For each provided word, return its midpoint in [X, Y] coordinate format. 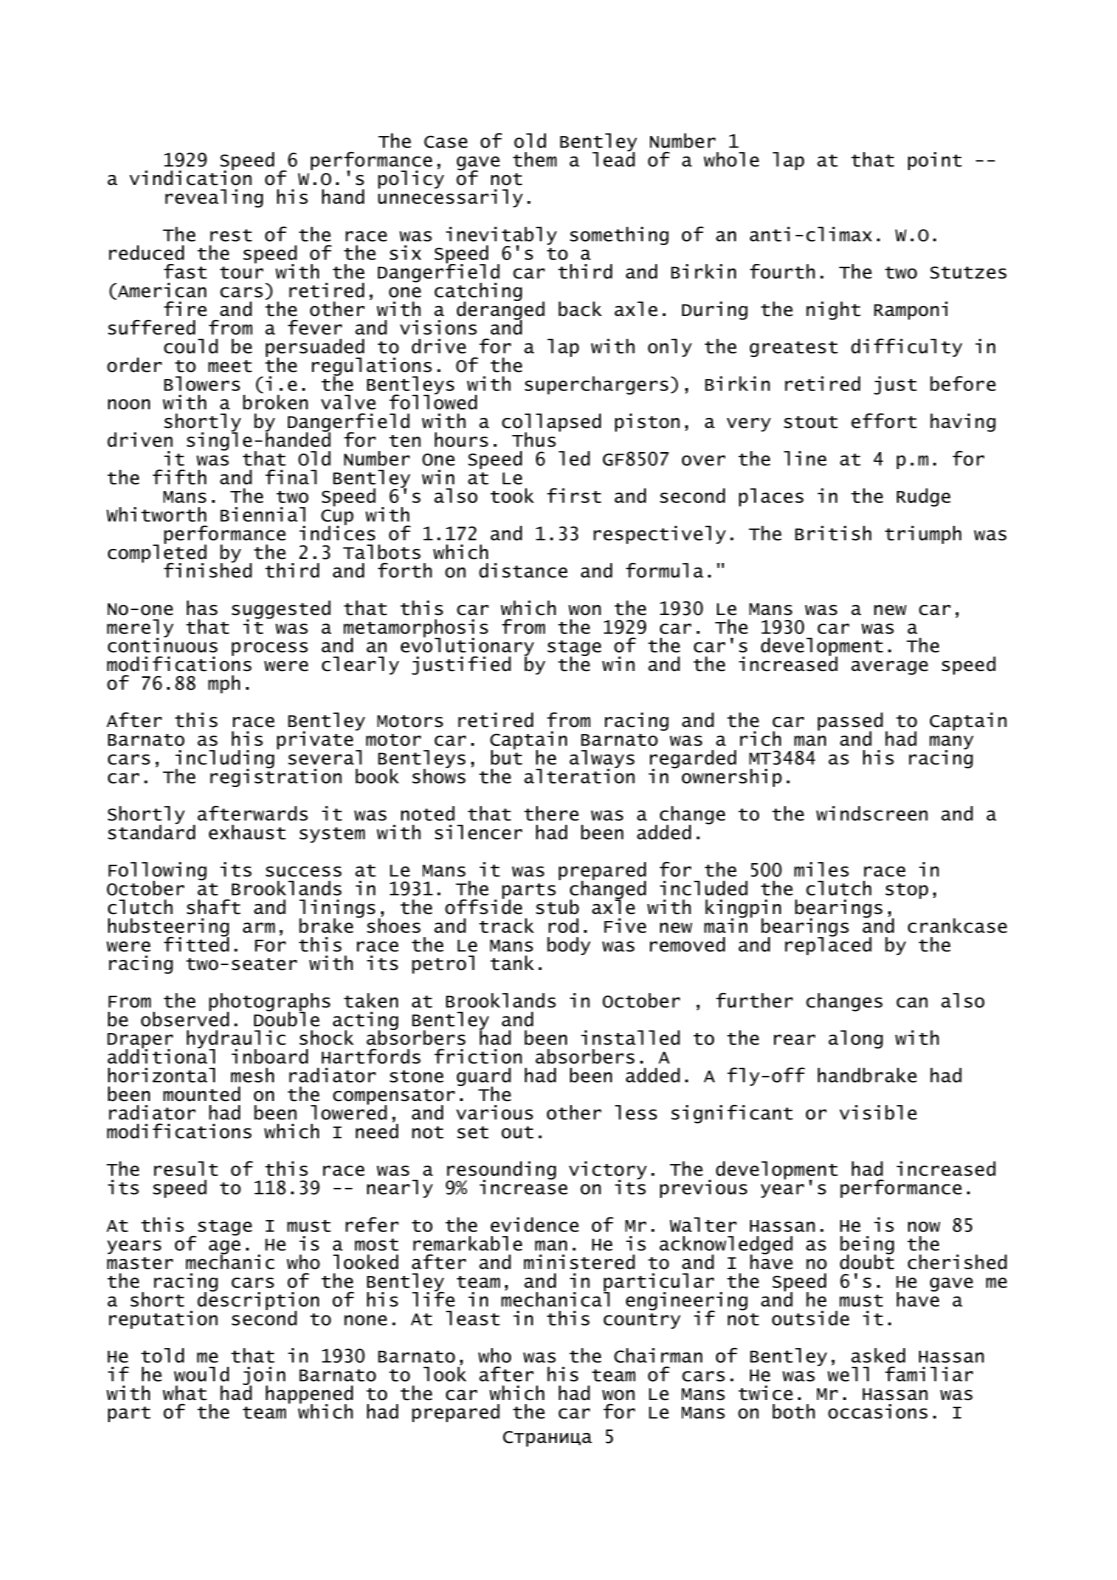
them [535, 159]
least [473, 1318]
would [201, 1374]
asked [878, 1355]
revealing [214, 198]
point [935, 161]
